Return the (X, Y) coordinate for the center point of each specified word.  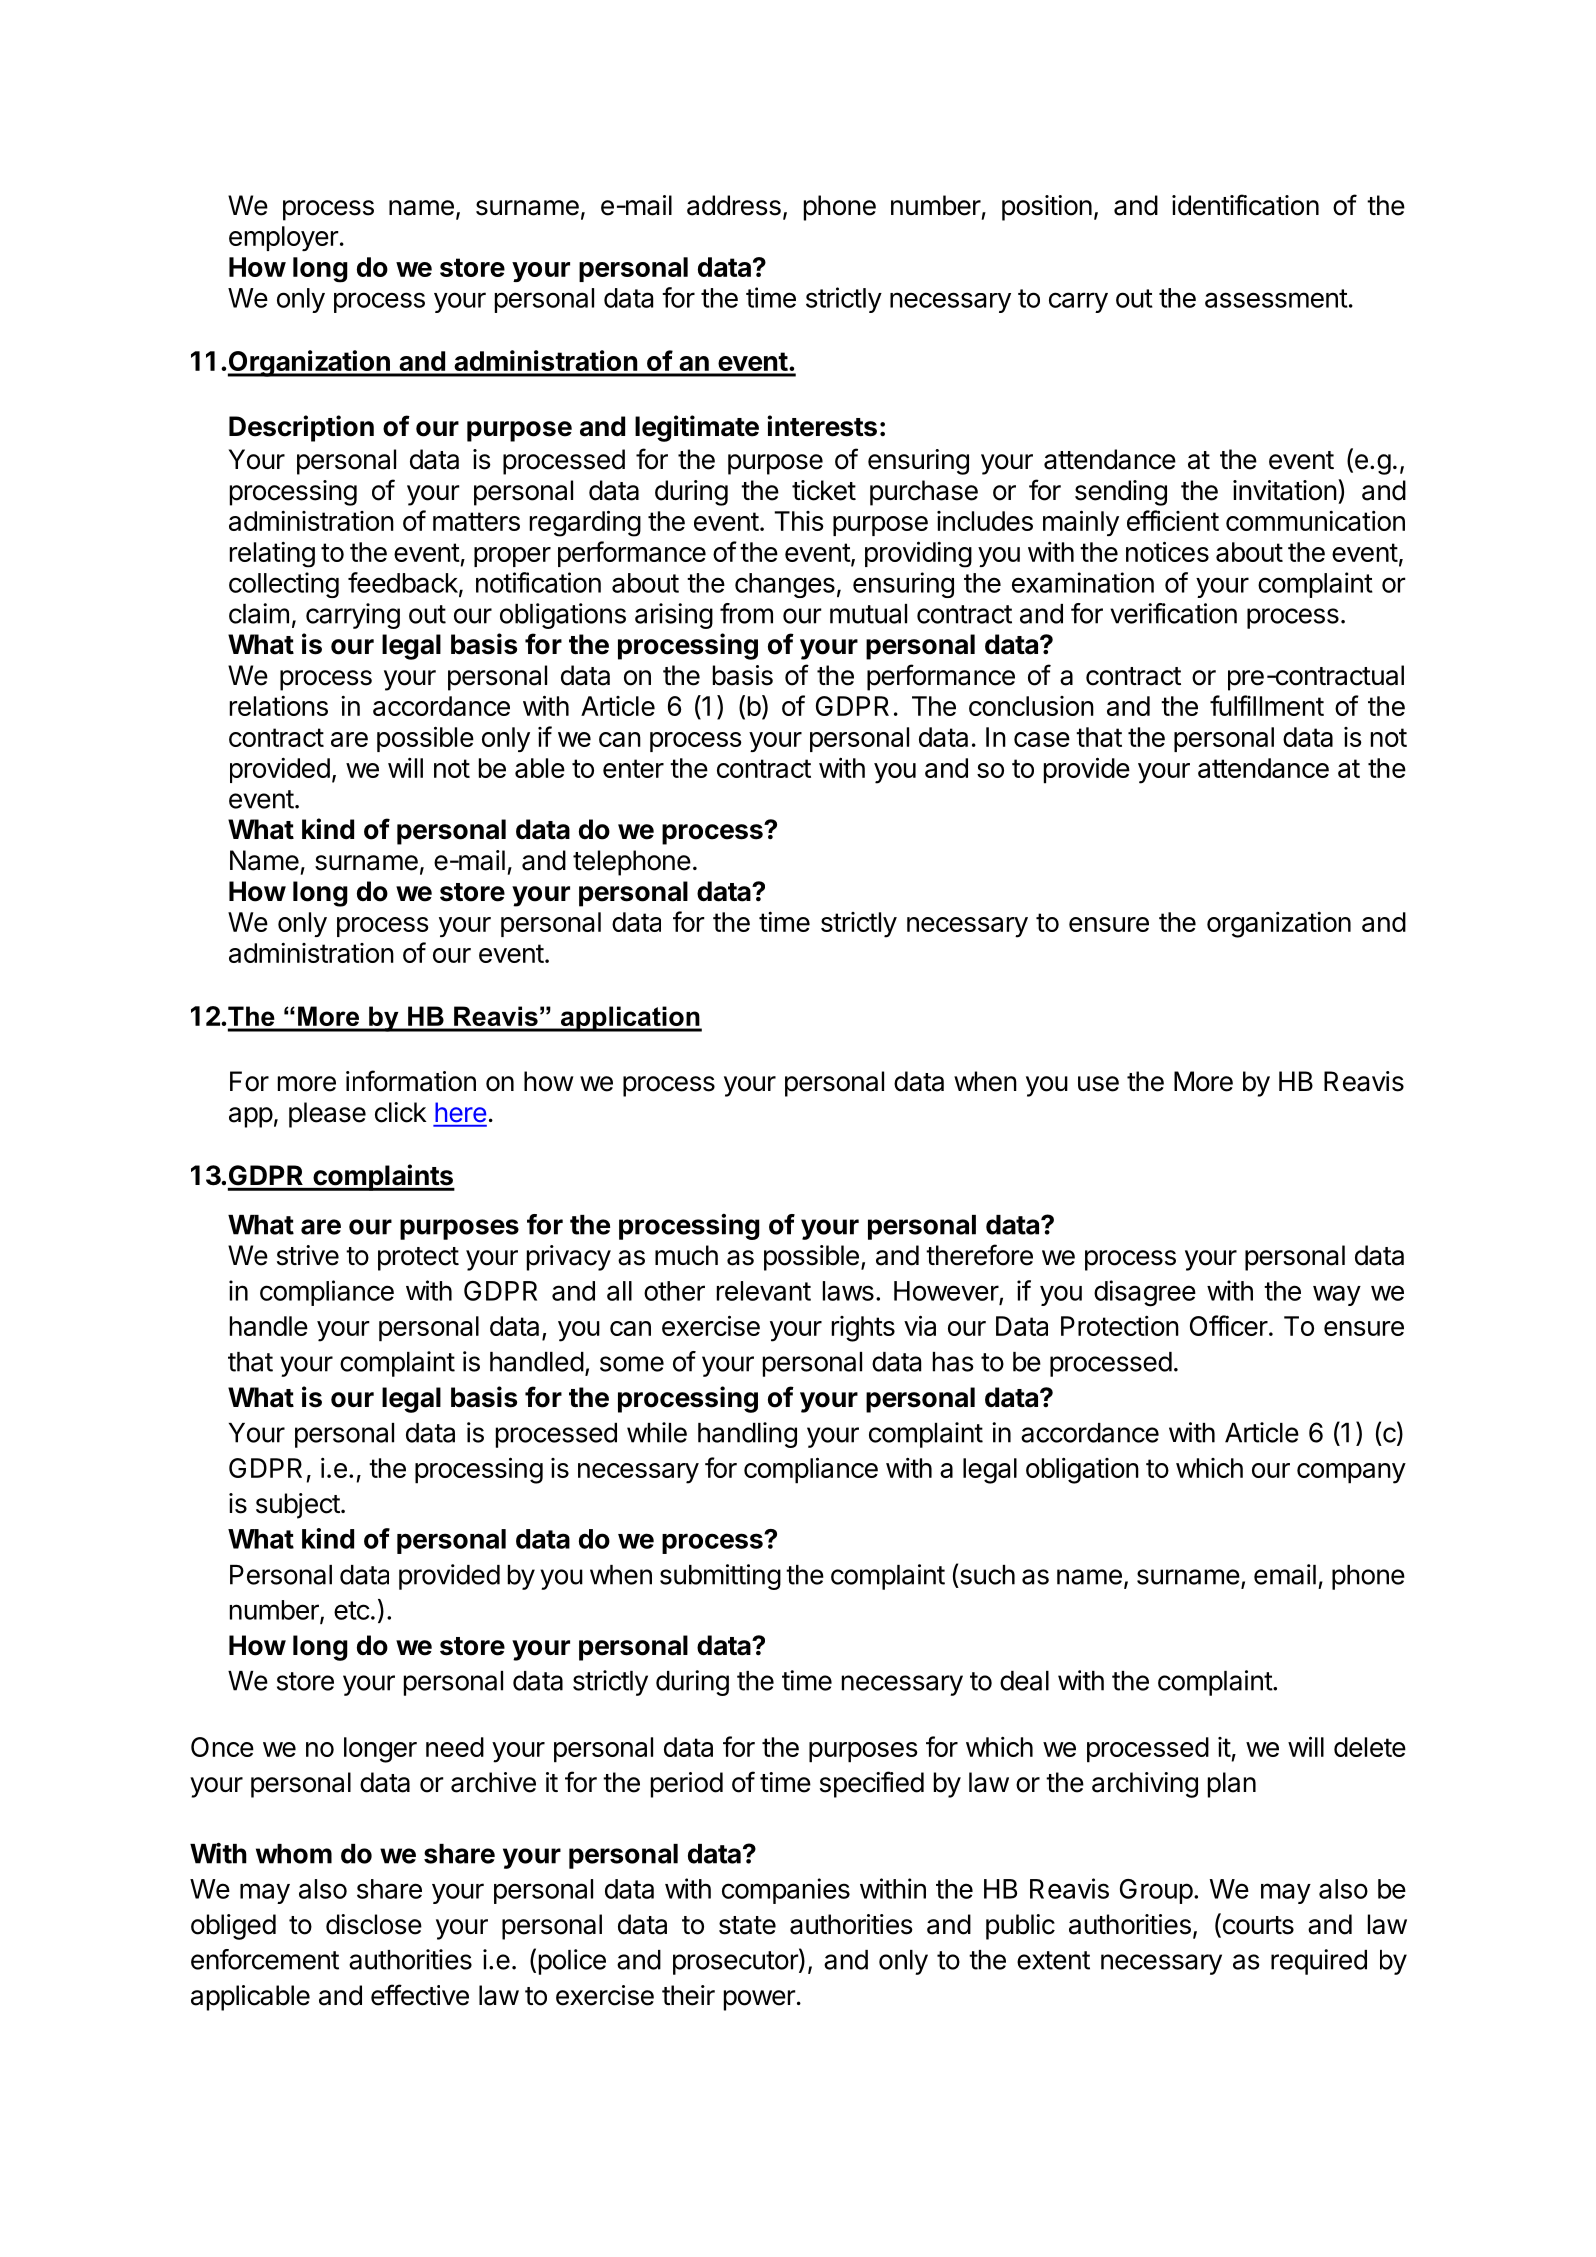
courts (1257, 1925)
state (747, 1925)
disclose (374, 1924)
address (734, 205)
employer (284, 238)
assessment (1276, 298)
